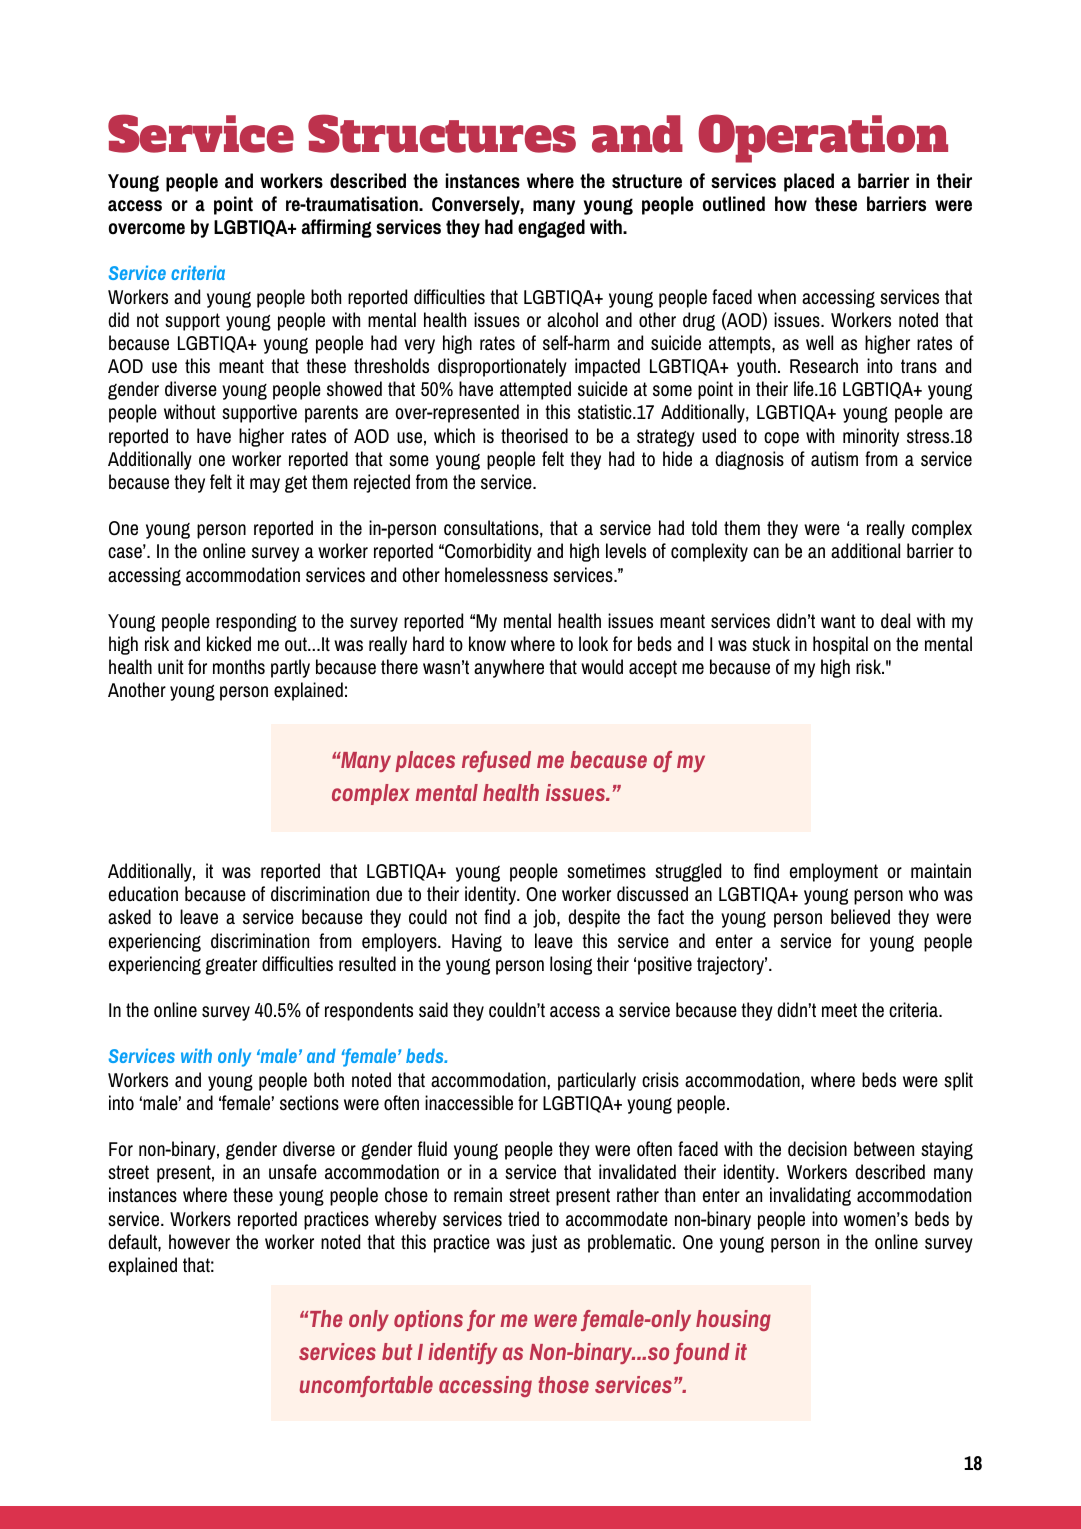 This page has width=1081, height=1529. What do you see at coordinates (199, 1242) in the page?
I see `however` at bounding box center [199, 1242].
